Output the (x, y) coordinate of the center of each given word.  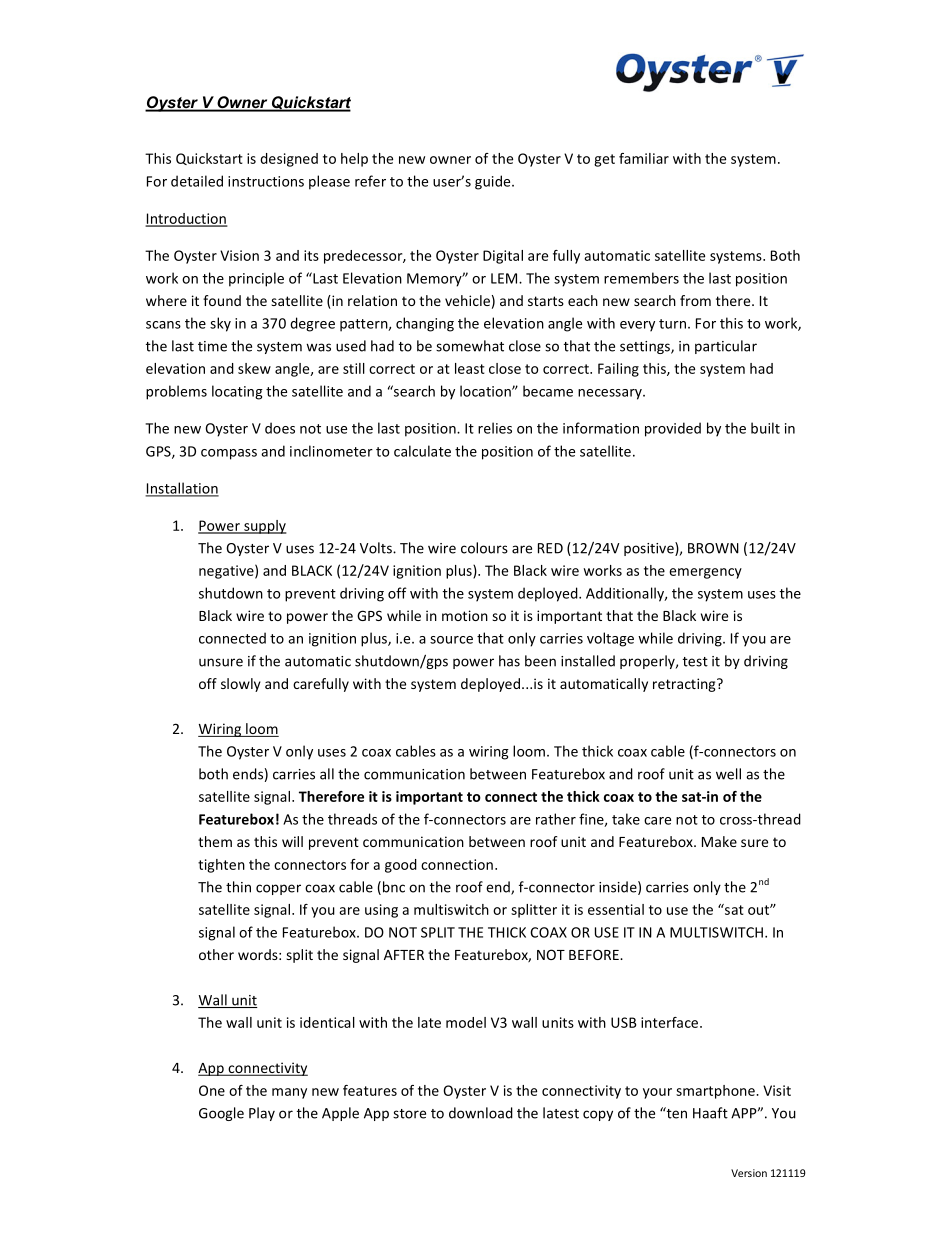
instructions (266, 181)
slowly (241, 685)
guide (494, 182)
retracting (685, 685)
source (451, 640)
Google (221, 1114)
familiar (644, 158)
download (481, 1113)
